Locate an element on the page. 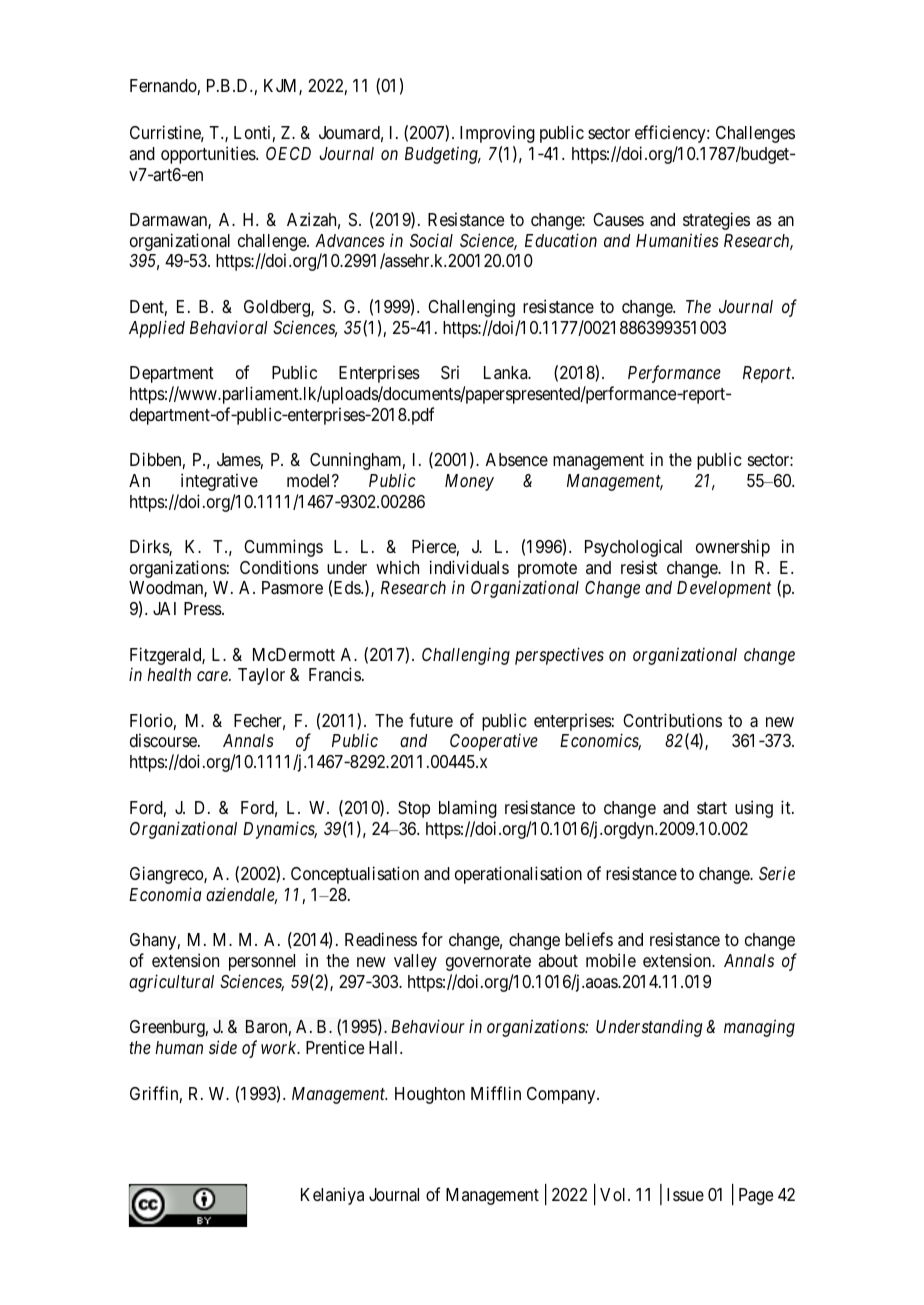  future is located at coordinates (431, 720).
